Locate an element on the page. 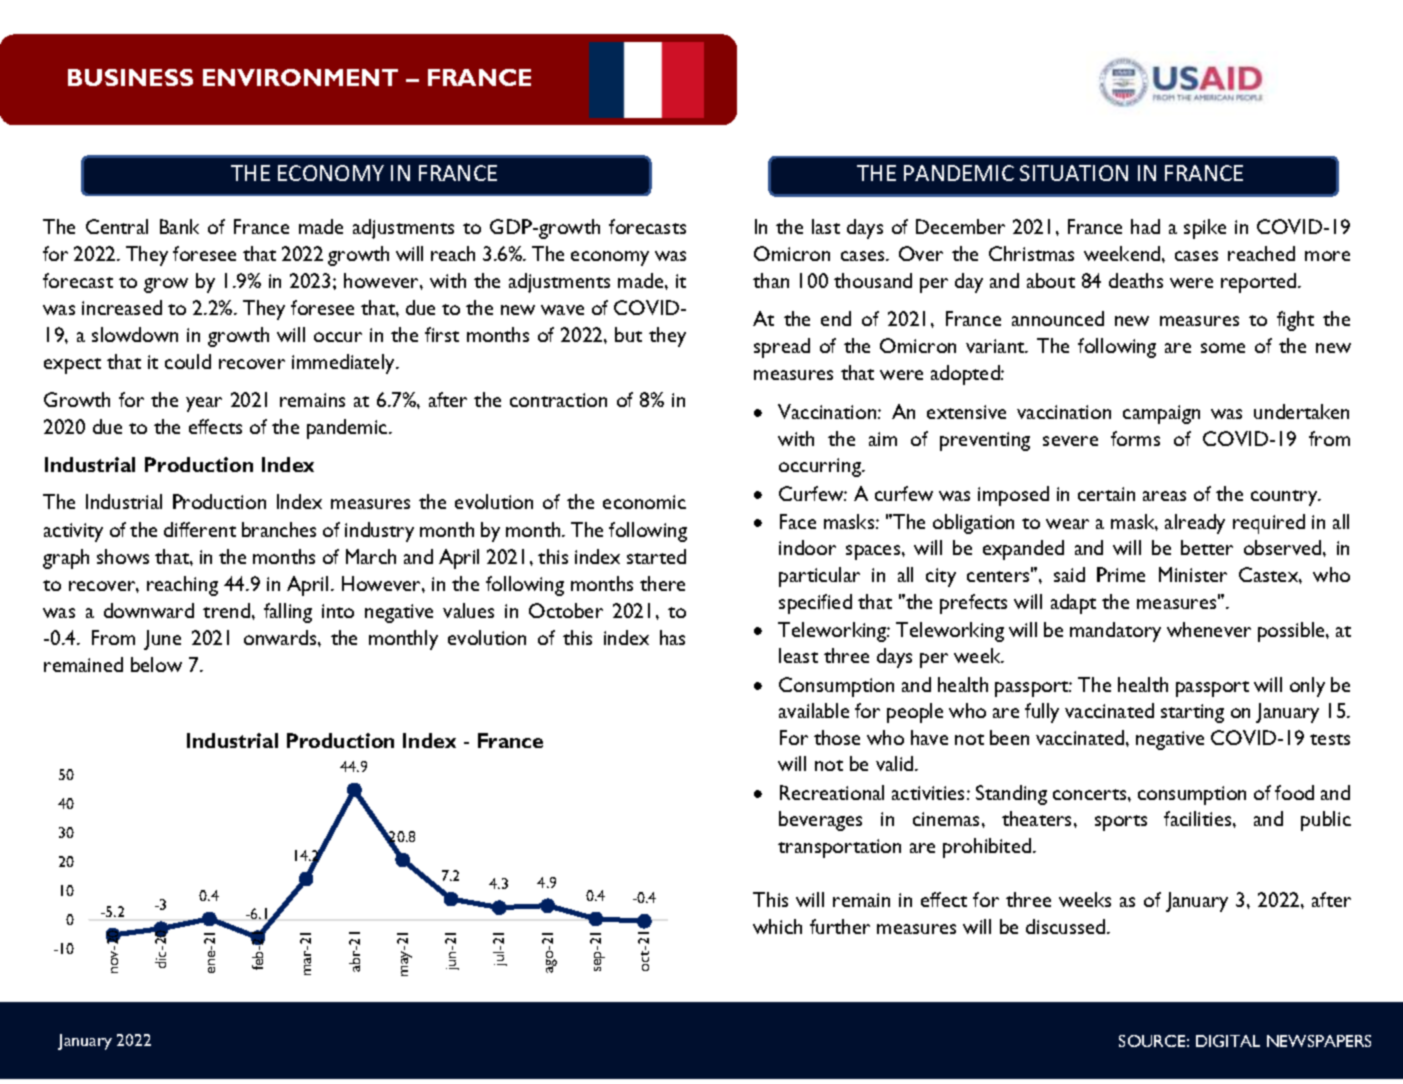 The height and width of the image is (1084, 1403). which is located at coordinates (777, 926).
